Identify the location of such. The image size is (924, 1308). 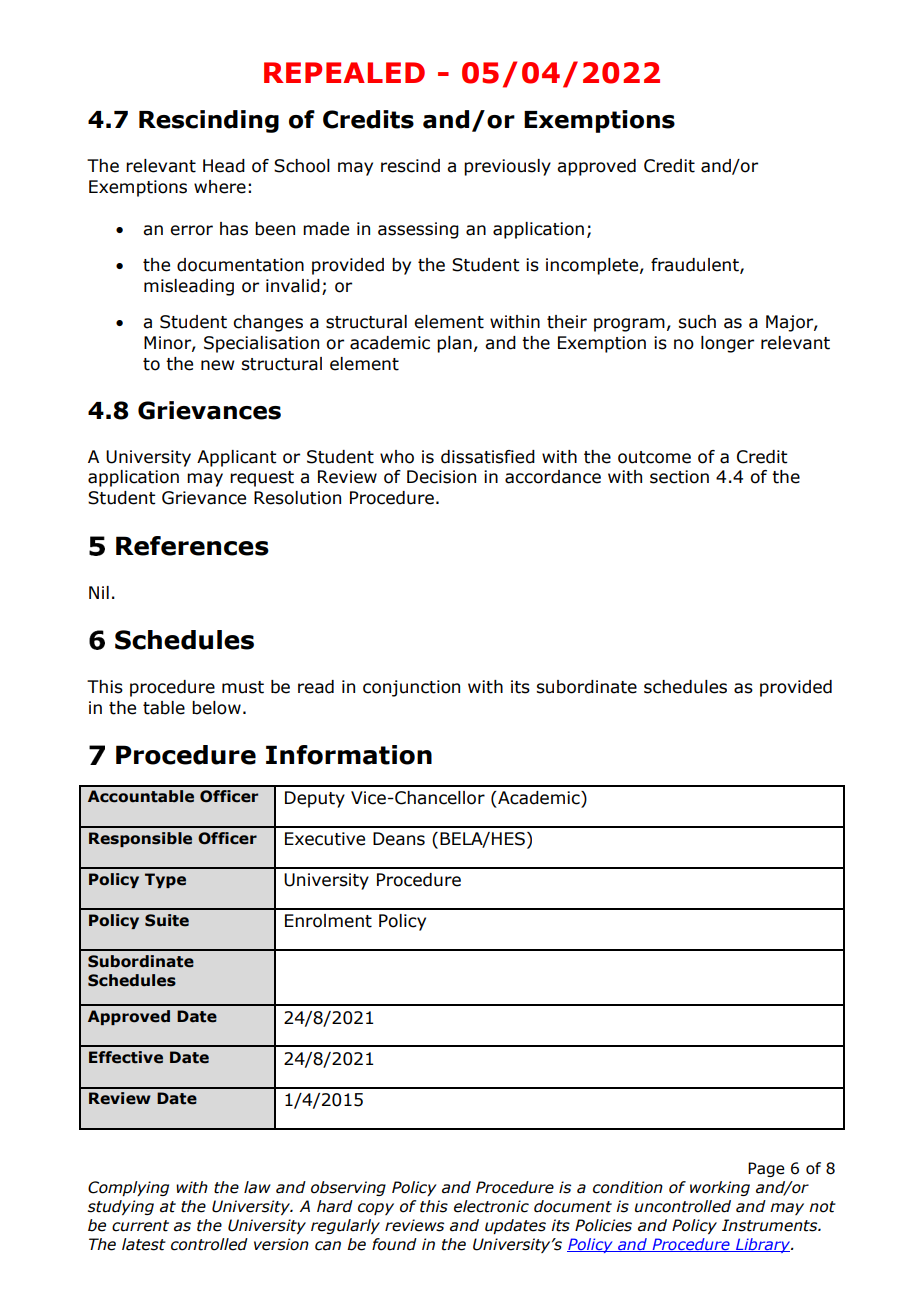
(697, 322).
